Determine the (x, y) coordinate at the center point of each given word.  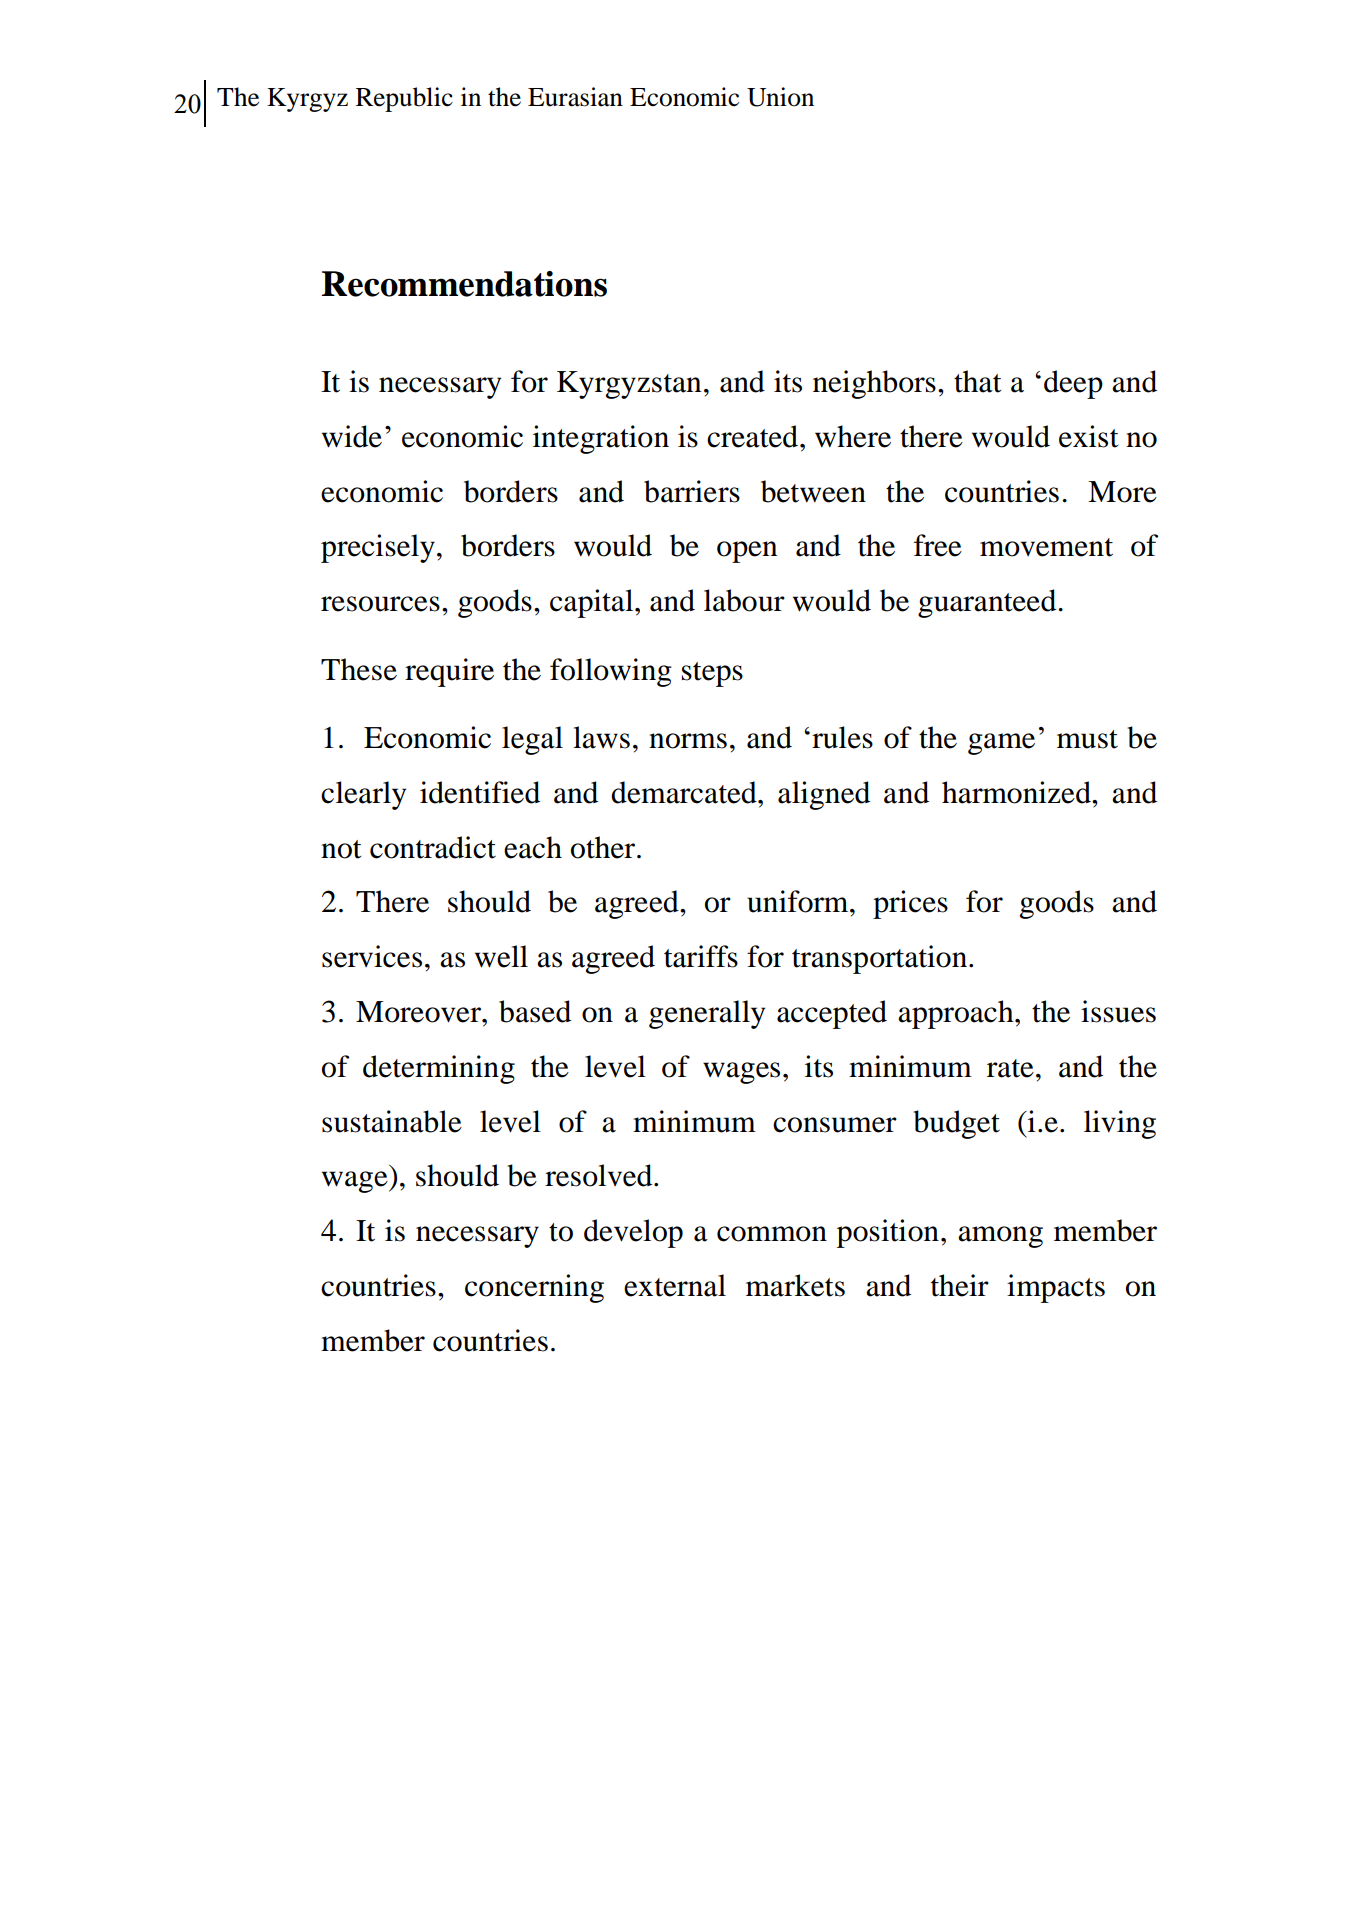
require (449, 672)
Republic (404, 99)
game (1001, 744)
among (1000, 1237)
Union (780, 97)
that (978, 381)
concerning (534, 1288)
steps (712, 674)
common (772, 1234)
